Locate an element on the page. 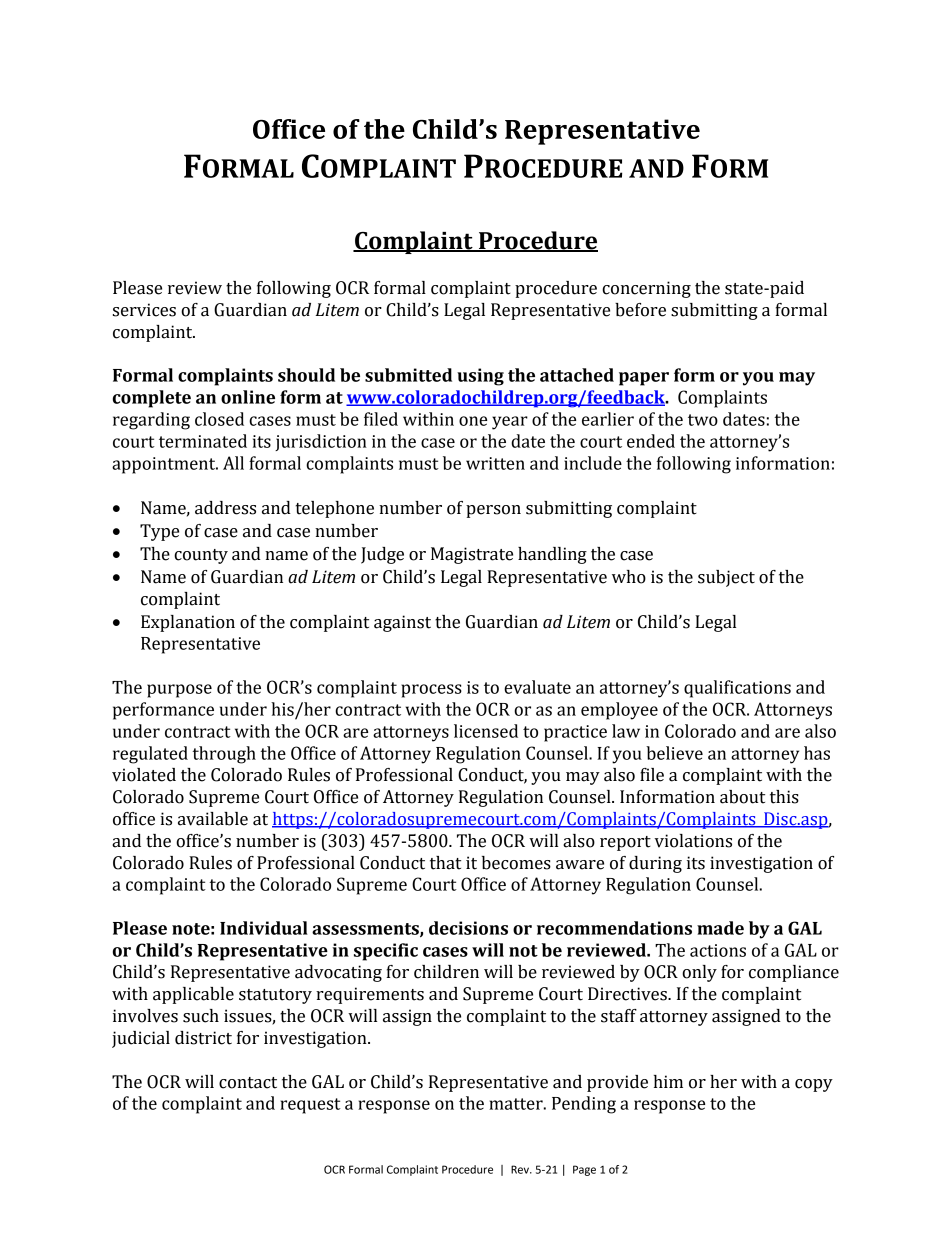  him is located at coordinates (668, 1081).
